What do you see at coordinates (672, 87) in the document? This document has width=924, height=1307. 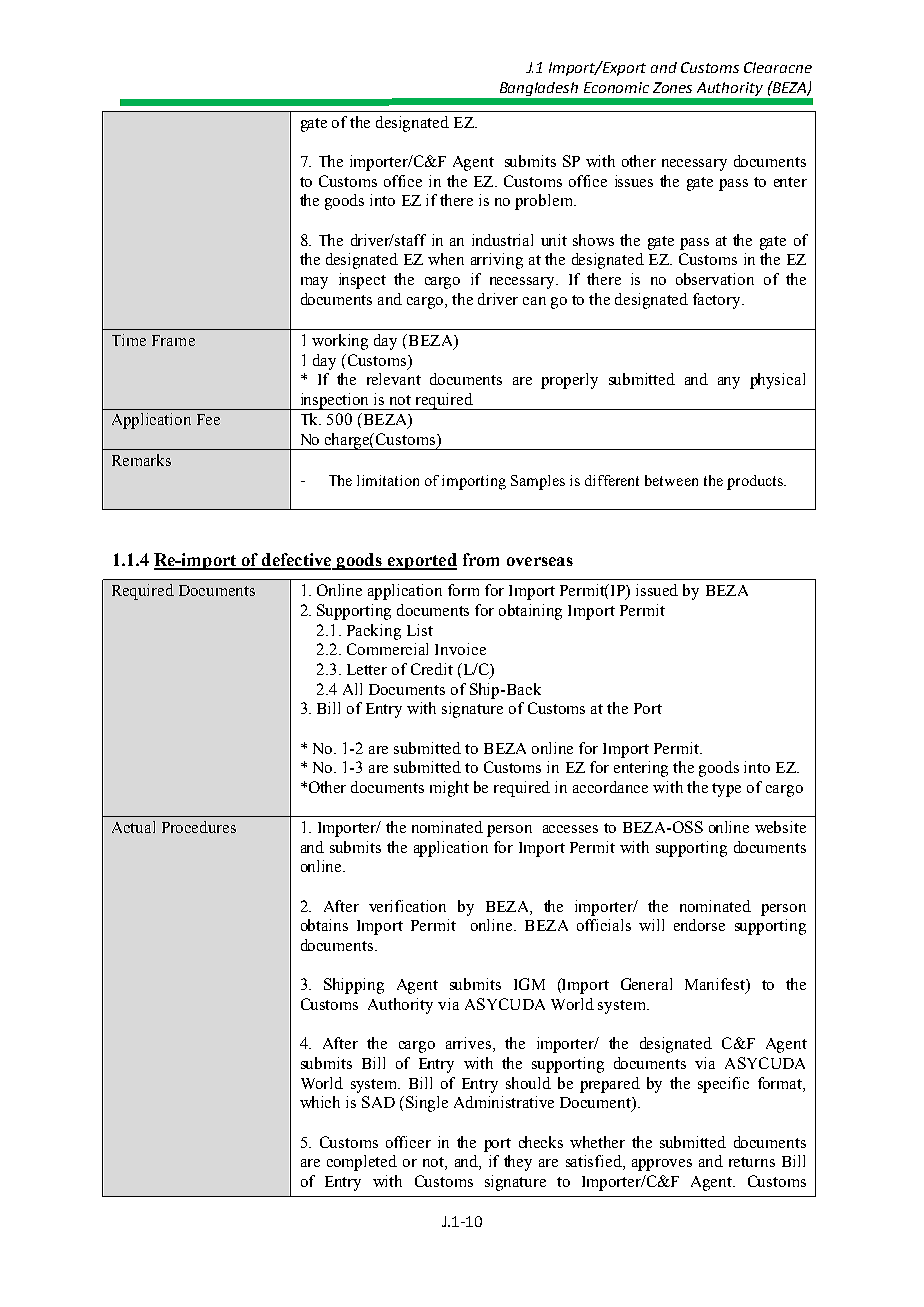 I see `Zones` at bounding box center [672, 87].
